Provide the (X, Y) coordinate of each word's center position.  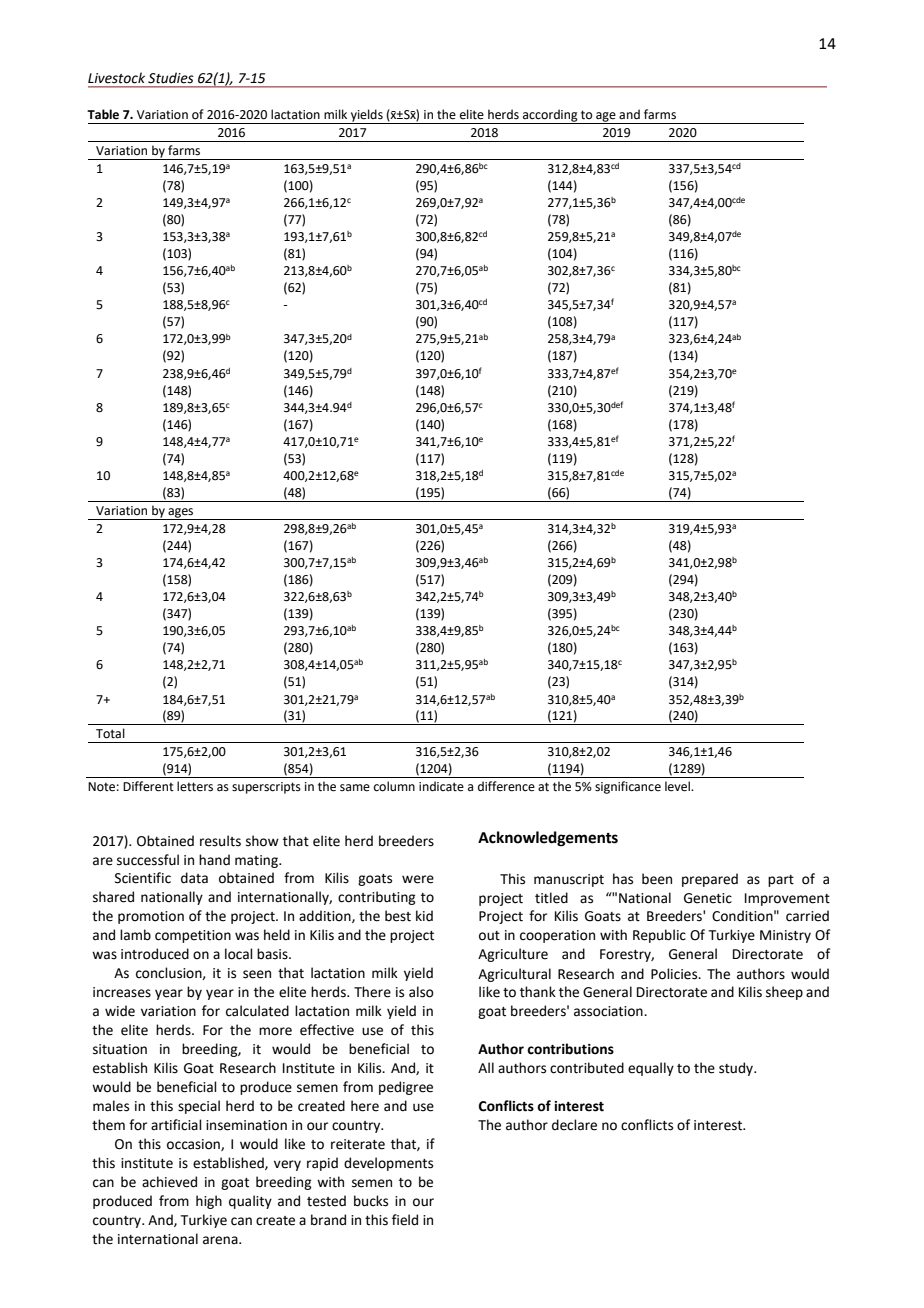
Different (148, 786)
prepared (710, 880)
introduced (155, 954)
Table (103, 114)
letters (195, 786)
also (421, 992)
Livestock (116, 78)
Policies (675, 974)
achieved (169, 1182)
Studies (171, 78)
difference (506, 786)
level (678, 786)
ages (181, 514)
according (550, 116)
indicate (441, 786)
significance (628, 787)
